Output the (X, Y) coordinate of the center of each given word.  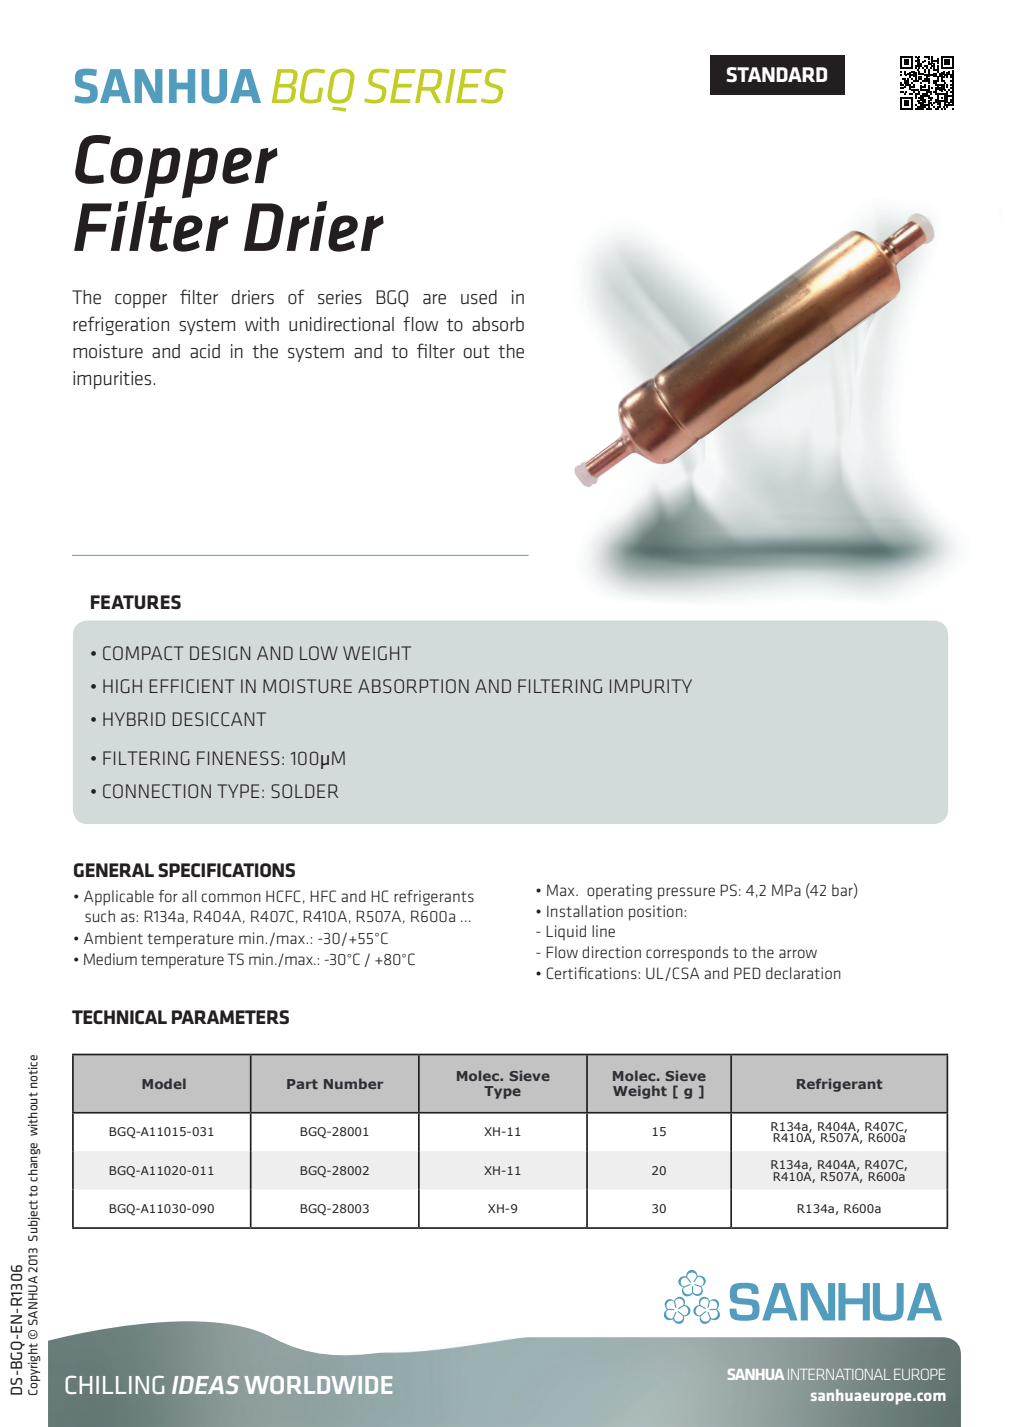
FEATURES (136, 602)
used (479, 297)
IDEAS (205, 1385)
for (168, 896)
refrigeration (121, 326)
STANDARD (776, 75)
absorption (413, 686)
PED (747, 973)
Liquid (566, 933)
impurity (651, 686)
